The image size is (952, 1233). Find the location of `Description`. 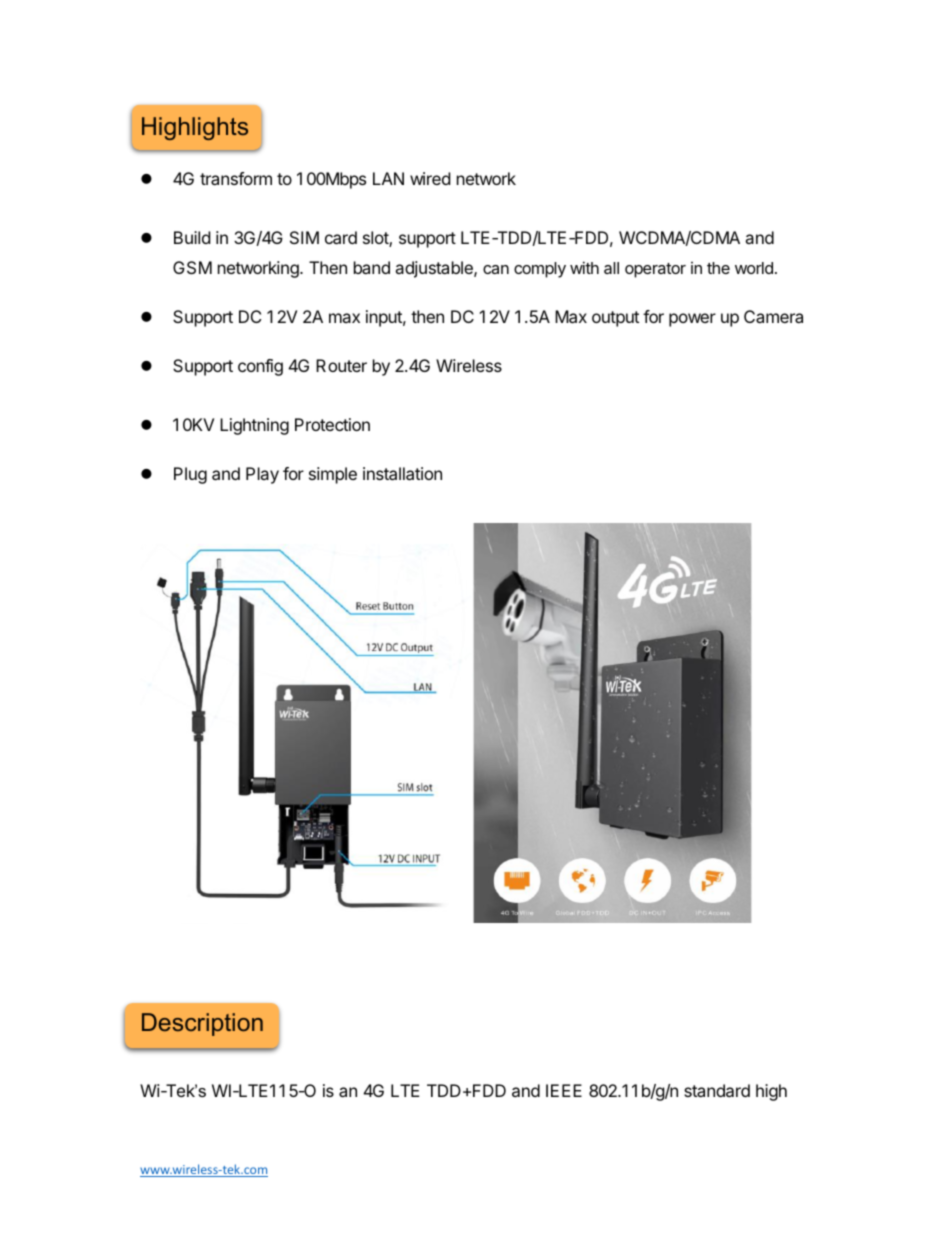

Description is located at coordinates (202, 1024).
